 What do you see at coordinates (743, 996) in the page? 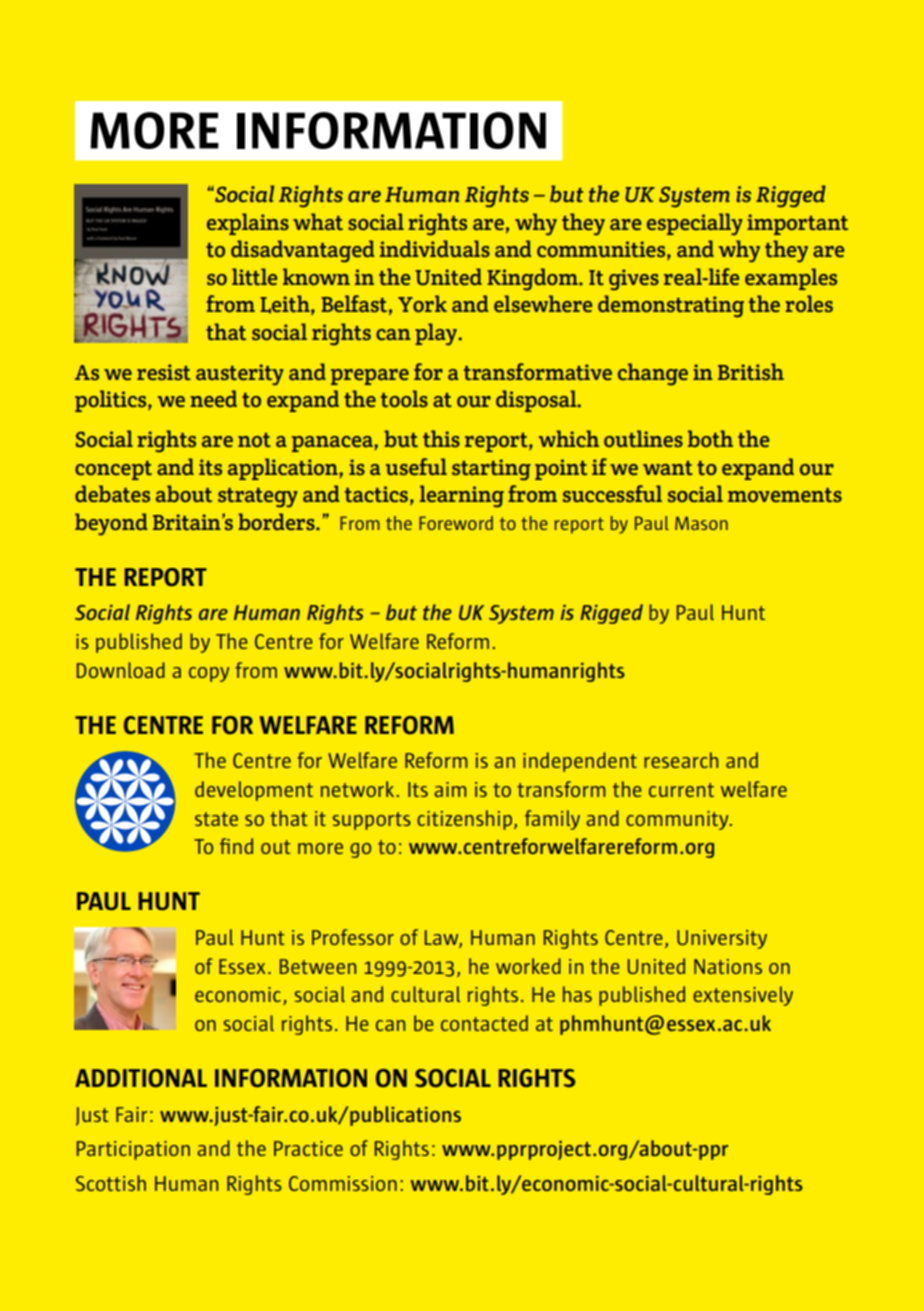
I see `extensively` at bounding box center [743, 996].
